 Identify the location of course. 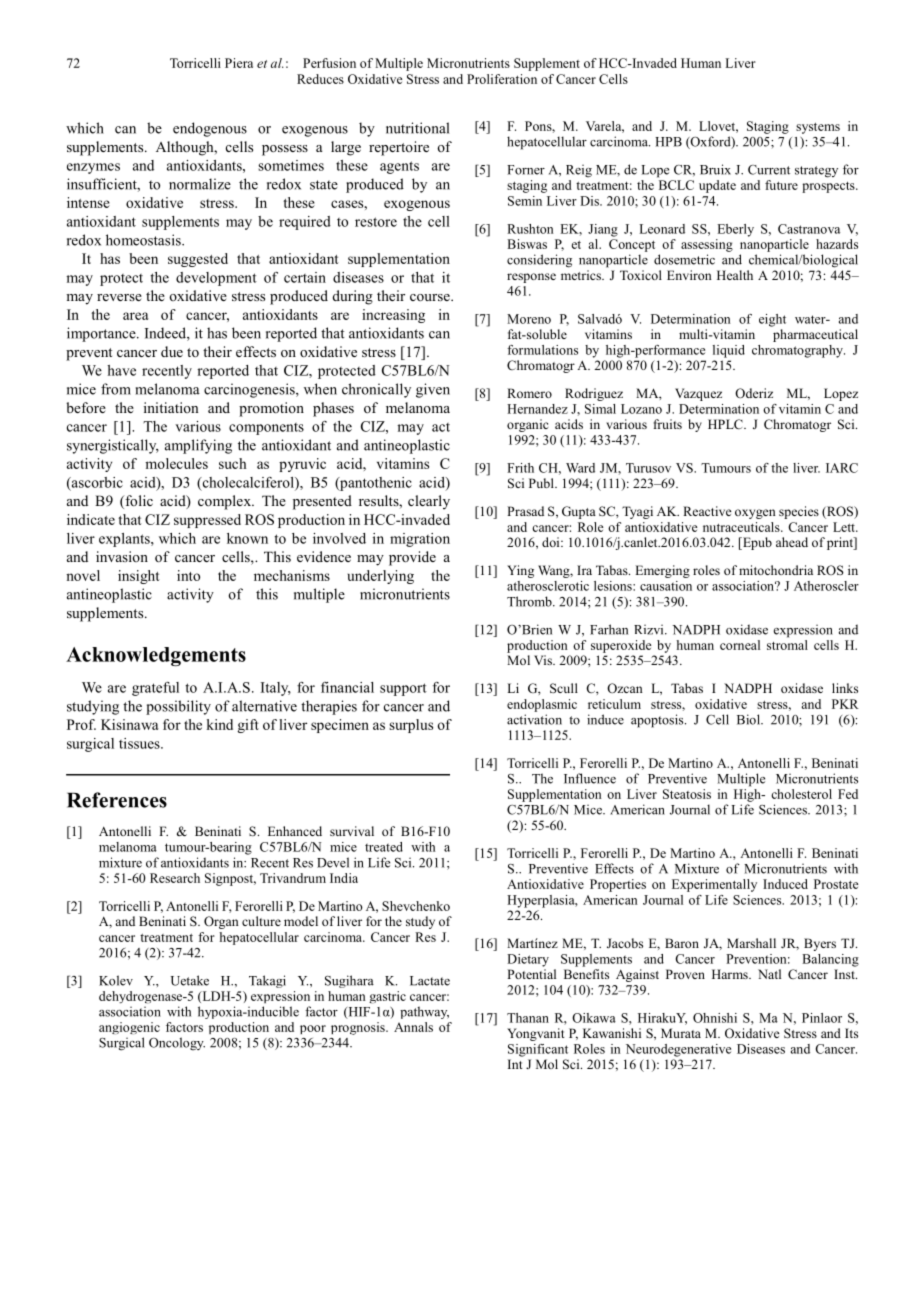
(431, 297).
